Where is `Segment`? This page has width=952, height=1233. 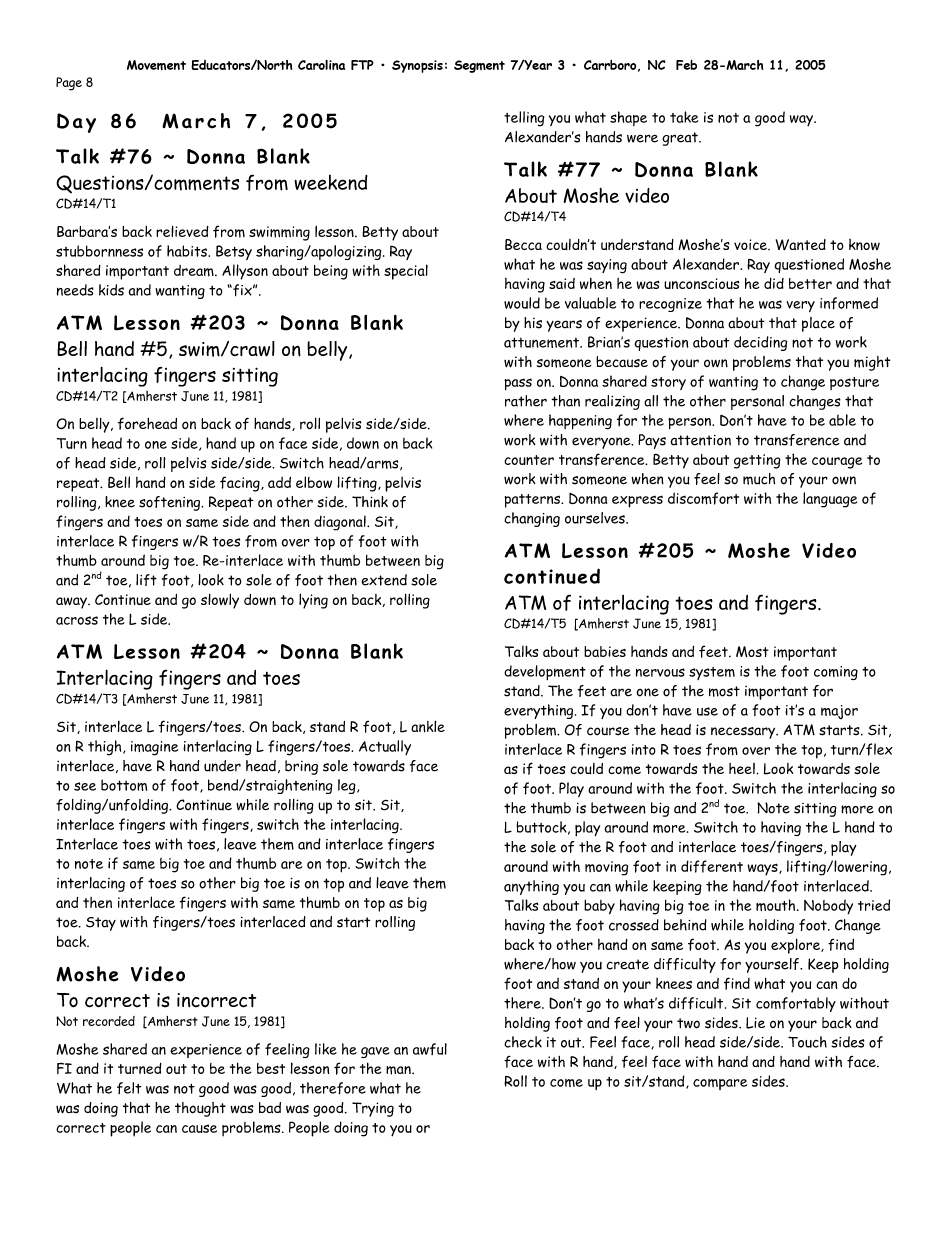
Segment is located at coordinates (479, 66).
